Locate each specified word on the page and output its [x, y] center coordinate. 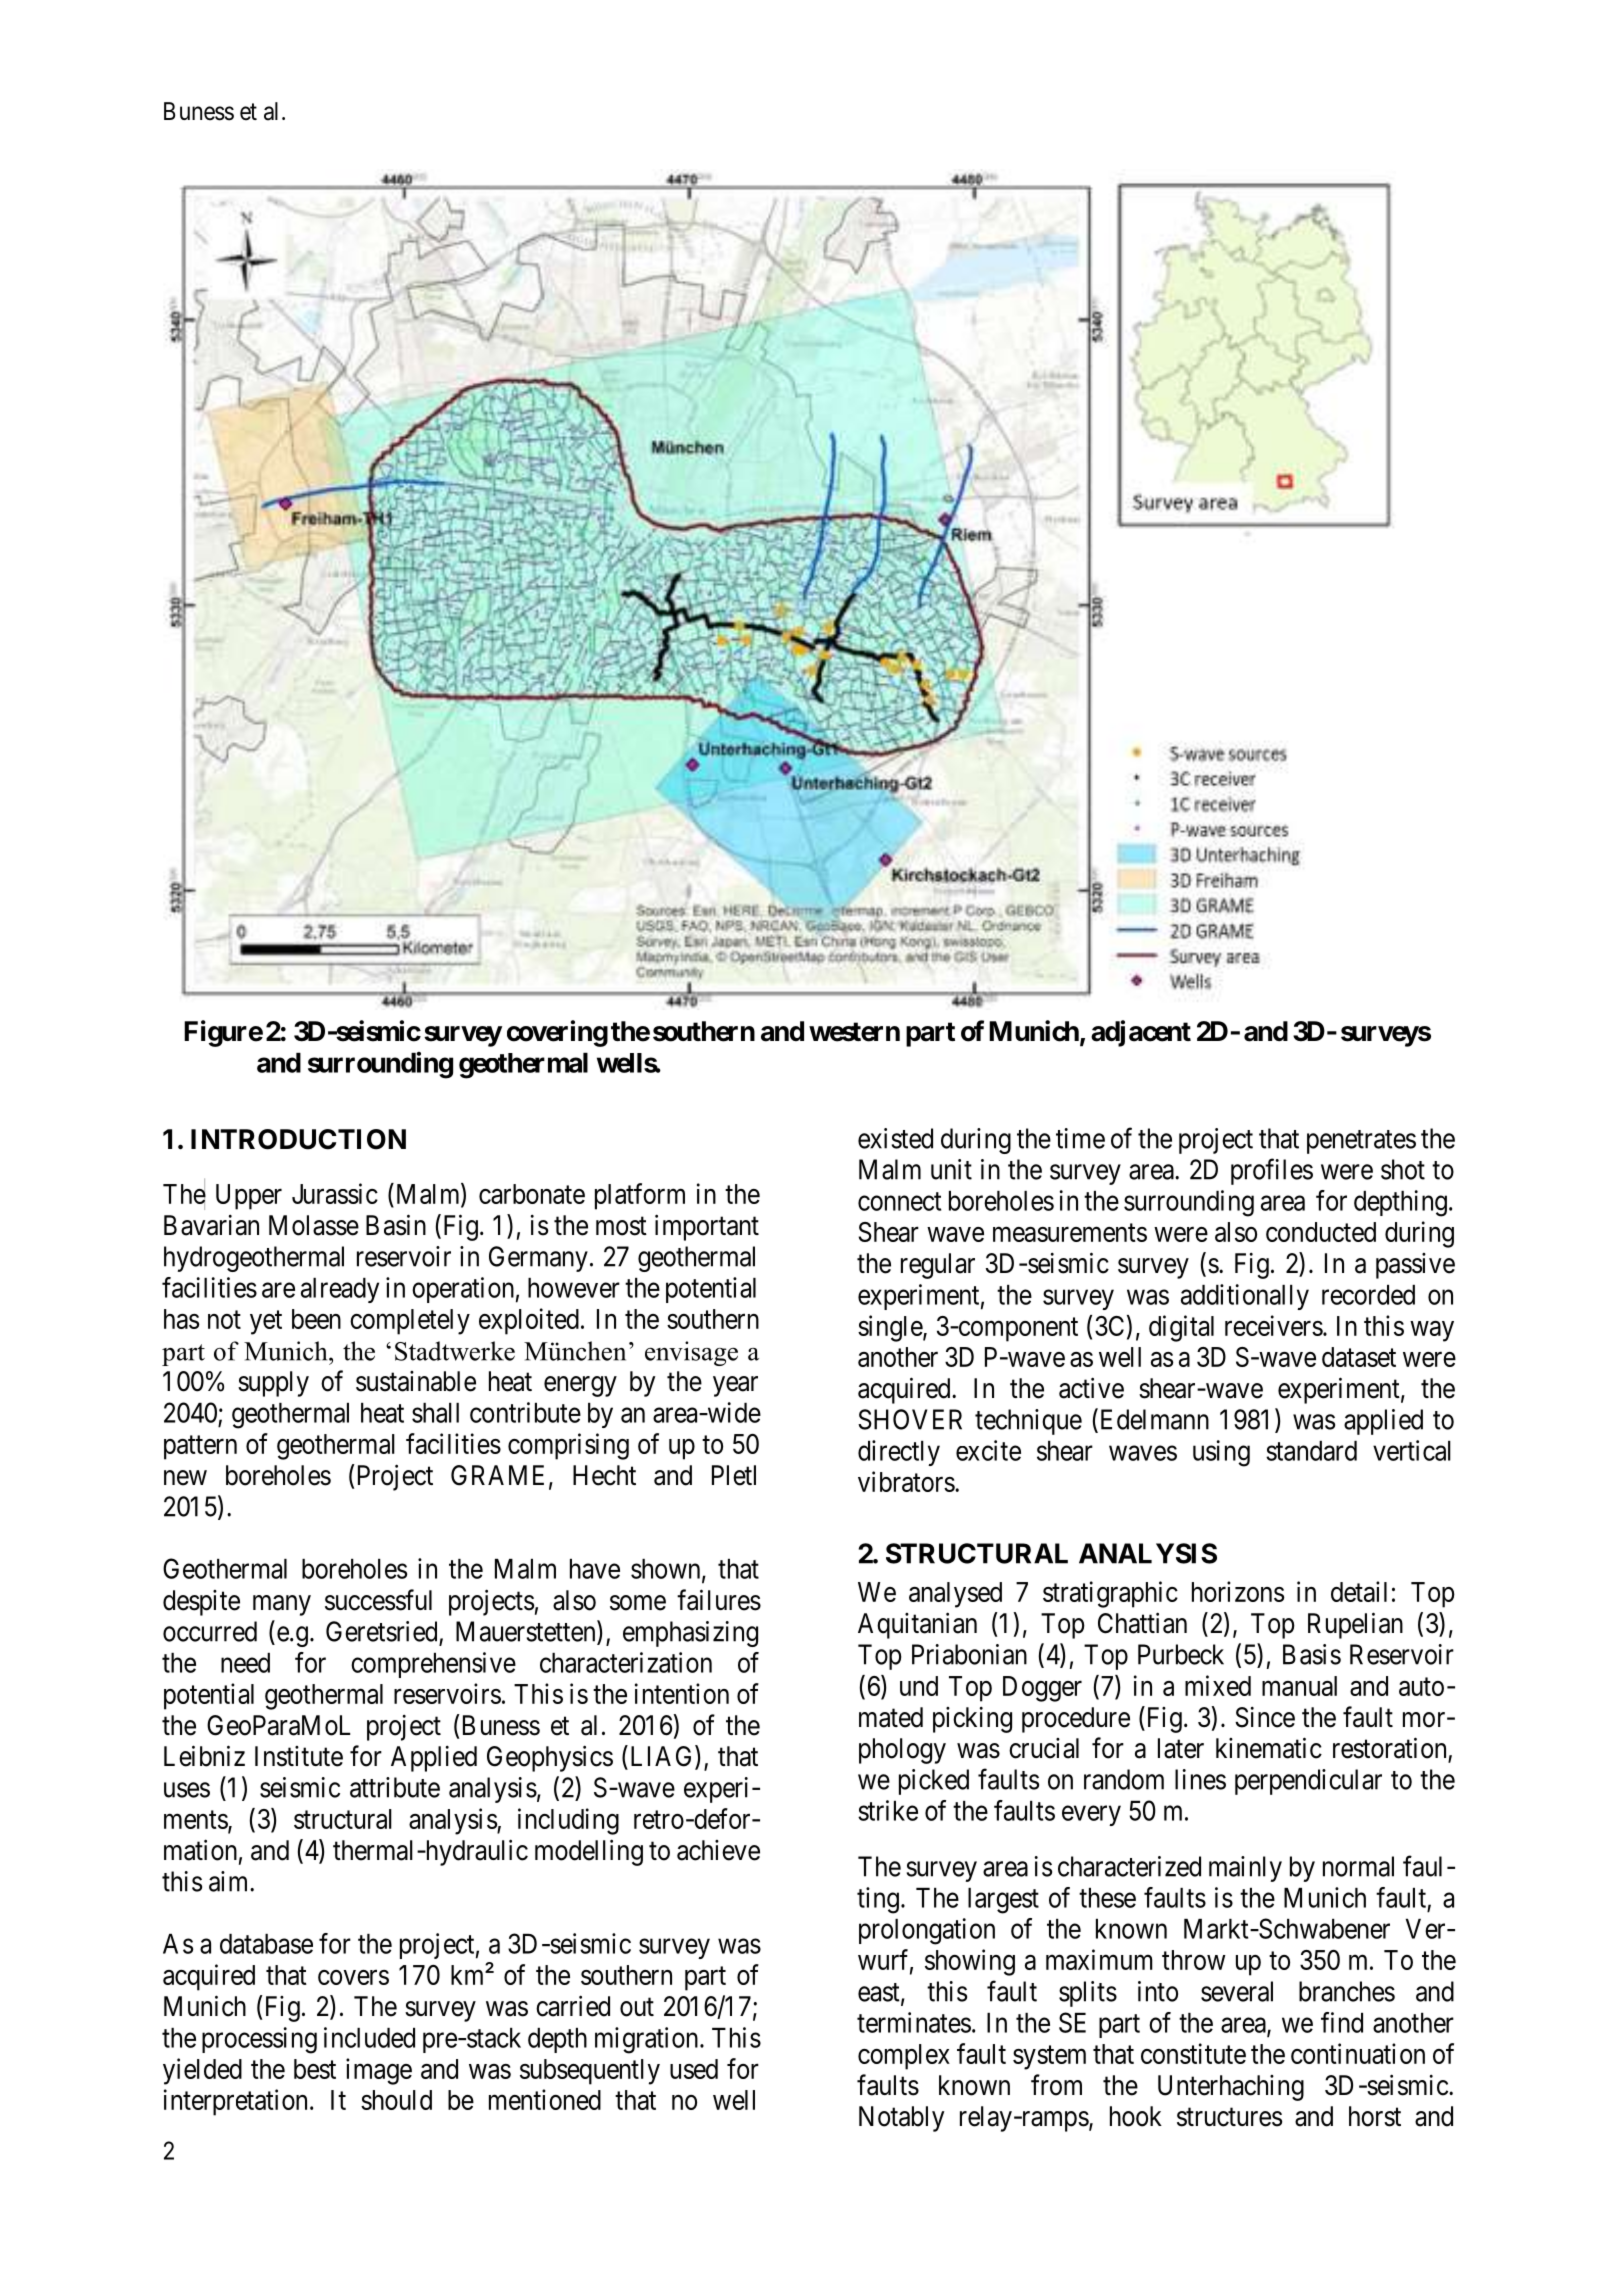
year [735, 1386]
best [315, 2069]
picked [934, 1782]
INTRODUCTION [298, 1139]
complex [904, 2057]
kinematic [1269, 1748]
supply [273, 1384]
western [854, 1032]
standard [1311, 1451]
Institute [299, 1756]
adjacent [1141, 1033]
